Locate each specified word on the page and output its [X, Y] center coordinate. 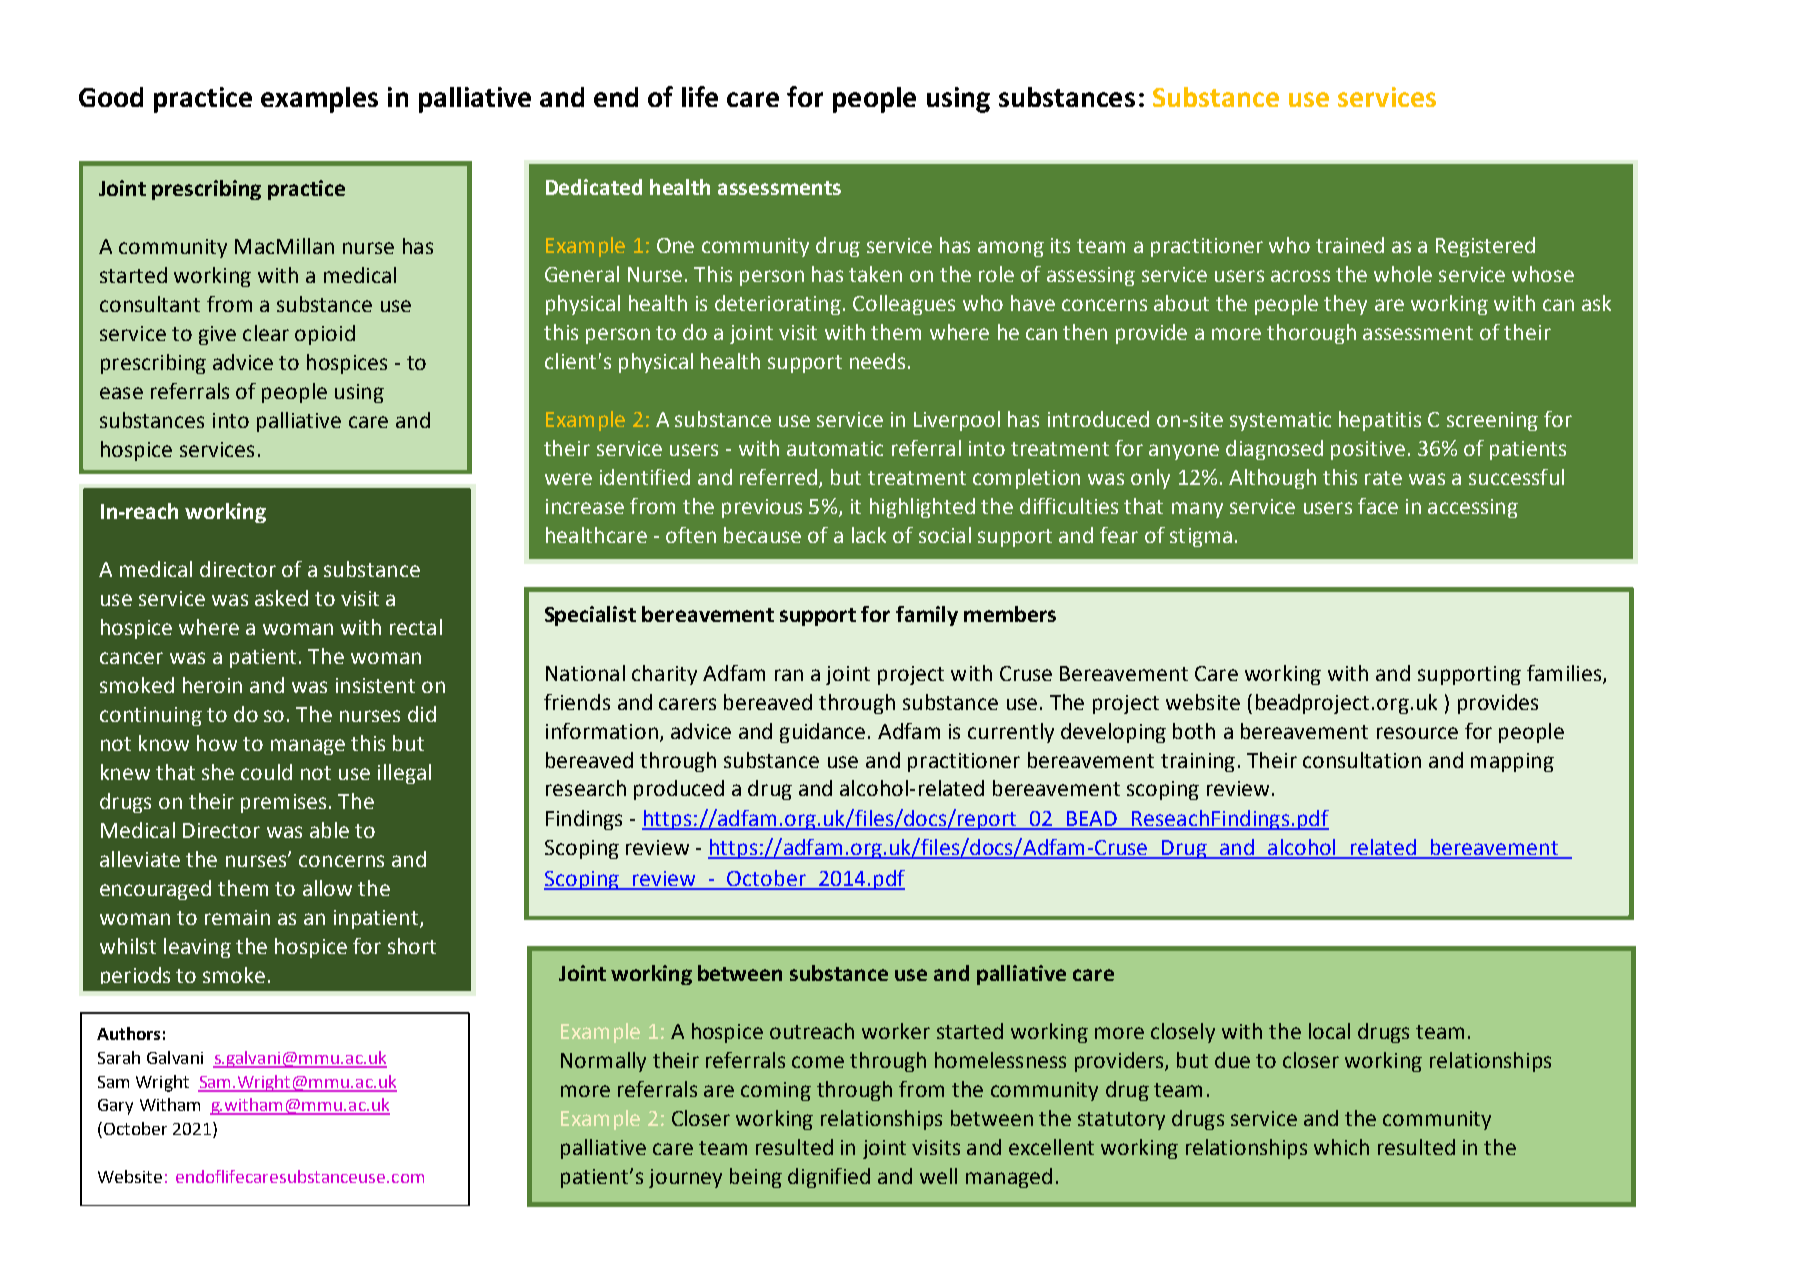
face [1378, 506]
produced [679, 790]
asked [281, 598]
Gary [115, 1107]
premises [283, 803]
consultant [150, 304]
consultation [1362, 760]
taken [875, 274]
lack [869, 535]
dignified [829, 1178]
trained [1350, 245]
